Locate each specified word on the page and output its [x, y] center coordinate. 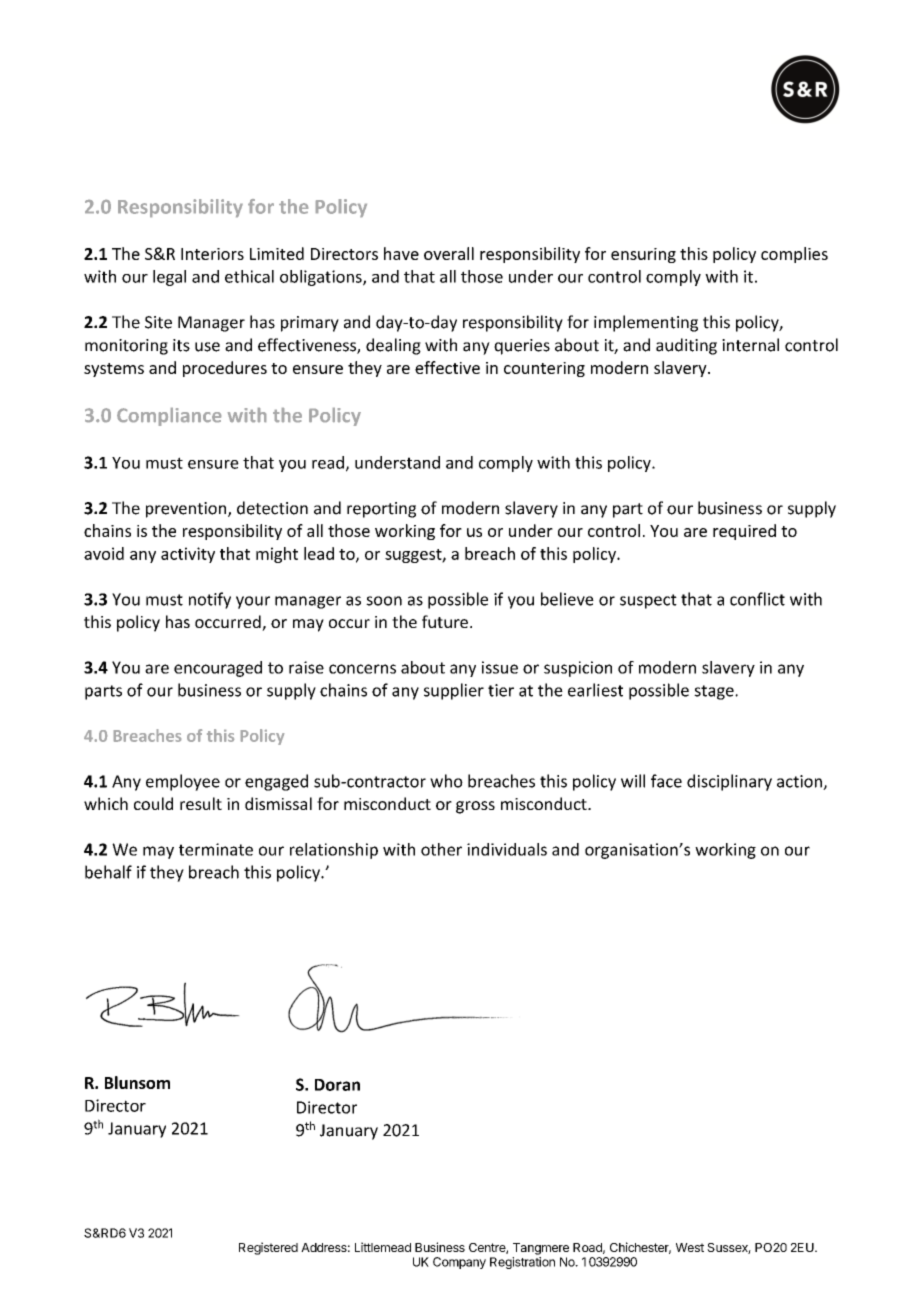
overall [449, 253]
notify [210, 600]
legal [169, 278]
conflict [757, 599]
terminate [216, 849]
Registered [268, 1248]
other [441, 849]
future [445, 621]
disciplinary [729, 782]
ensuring [643, 255]
